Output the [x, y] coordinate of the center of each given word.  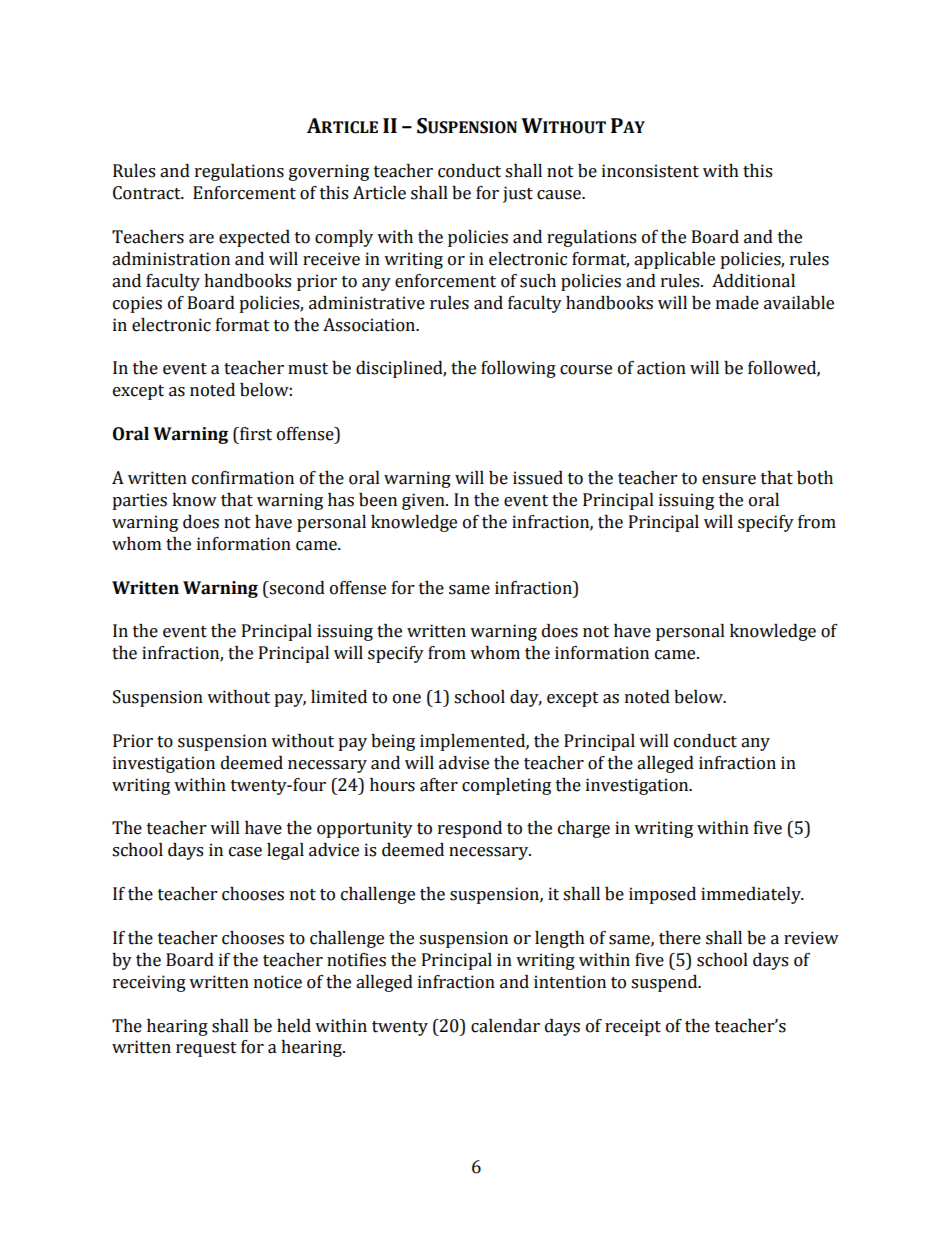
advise [464, 763]
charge [584, 829]
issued [538, 478]
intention [570, 982]
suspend [665, 983]
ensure [729, 480]
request [206, 1049]
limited [339, 697]
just [518, 194]
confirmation [243, 478]
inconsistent [650, 171]
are [201, 239]
